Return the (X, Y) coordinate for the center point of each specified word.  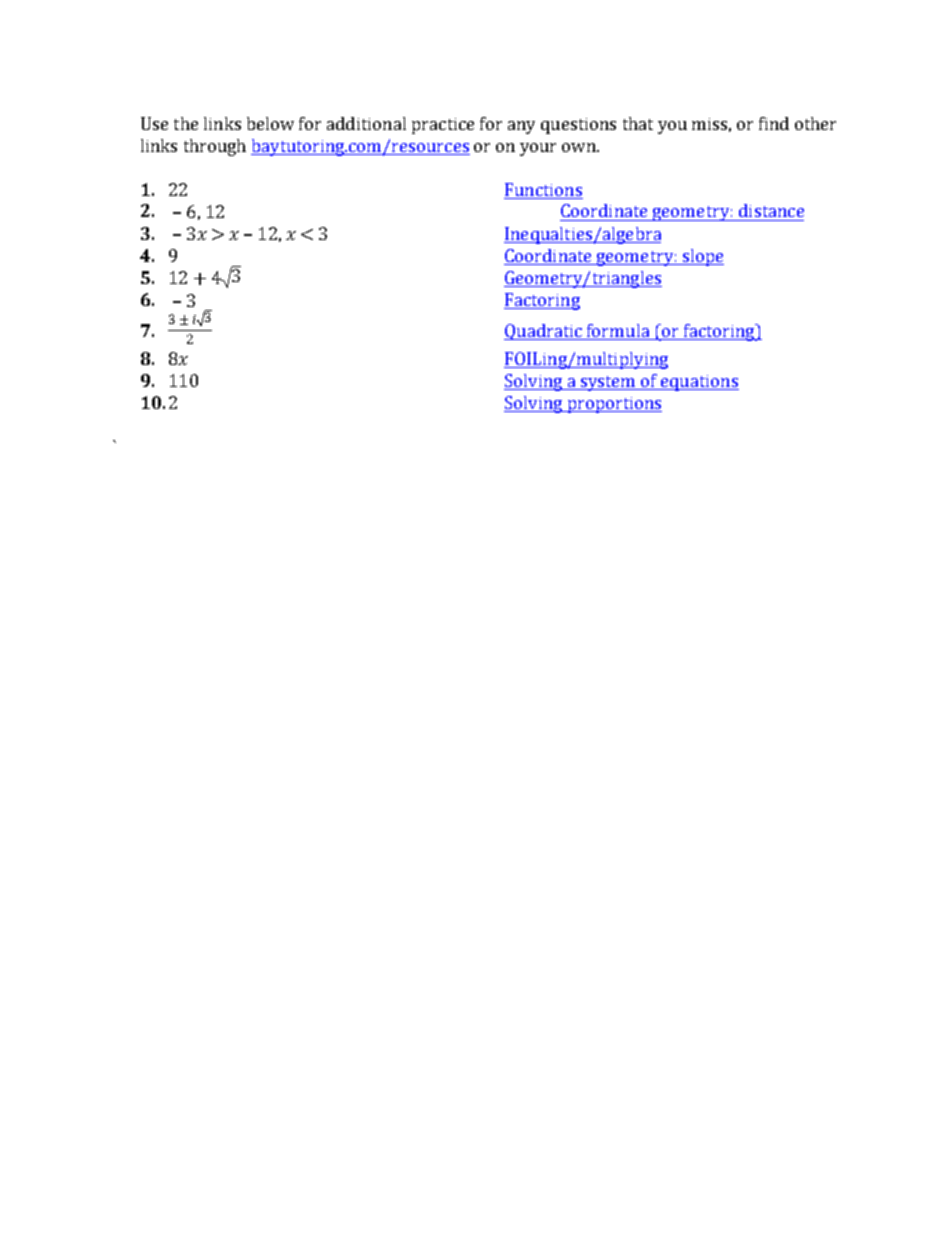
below (270, 123)
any (521, 127)
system (608, 383)
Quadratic (544, 332)
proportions (613, 405)
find (774, 123)
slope (702, 257)
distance (771, 210)
